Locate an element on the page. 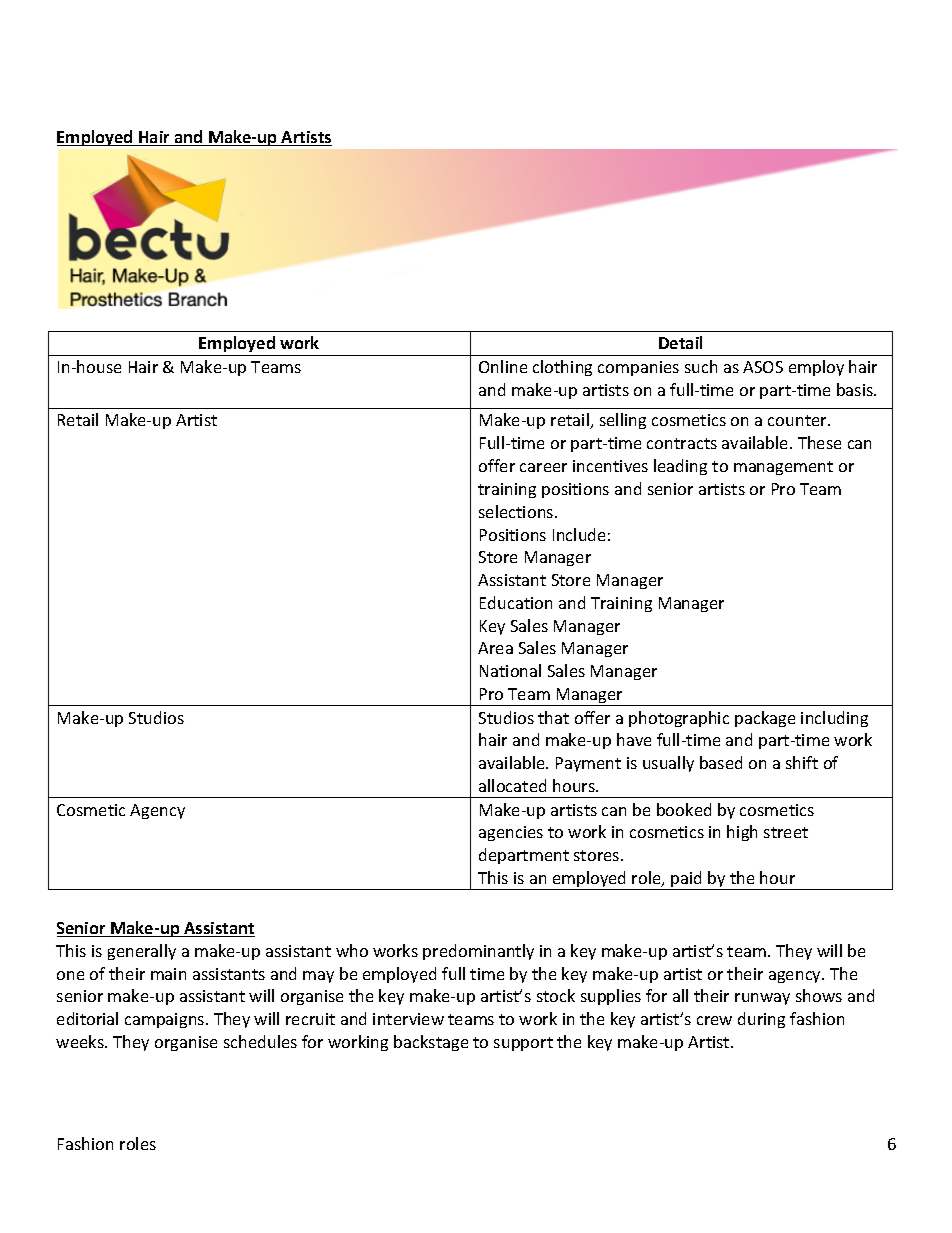  campaigns is located at coordinates (166, 1020).
